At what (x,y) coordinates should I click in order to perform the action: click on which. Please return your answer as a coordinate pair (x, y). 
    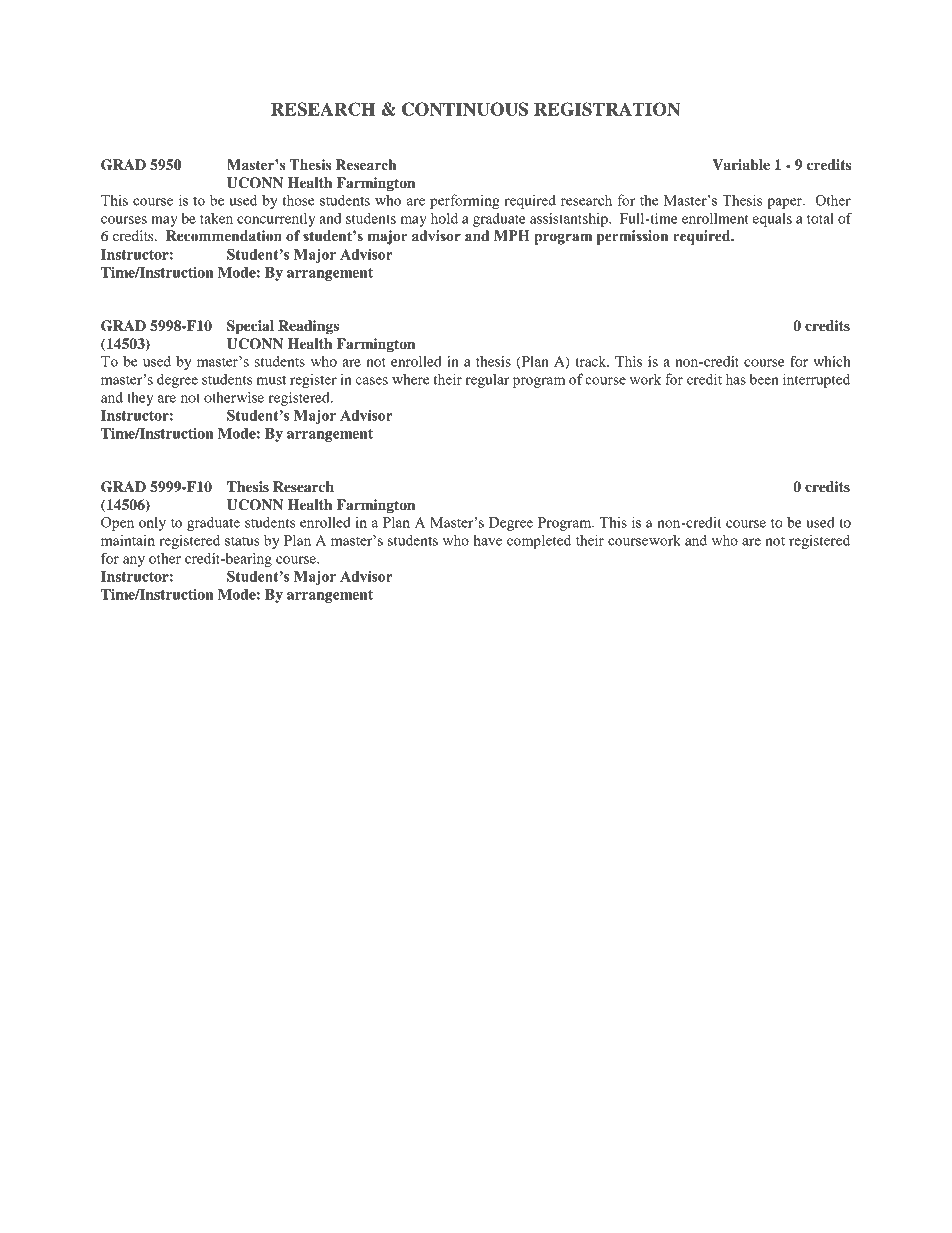
    Looking at the image, I should click on (832, 361).
